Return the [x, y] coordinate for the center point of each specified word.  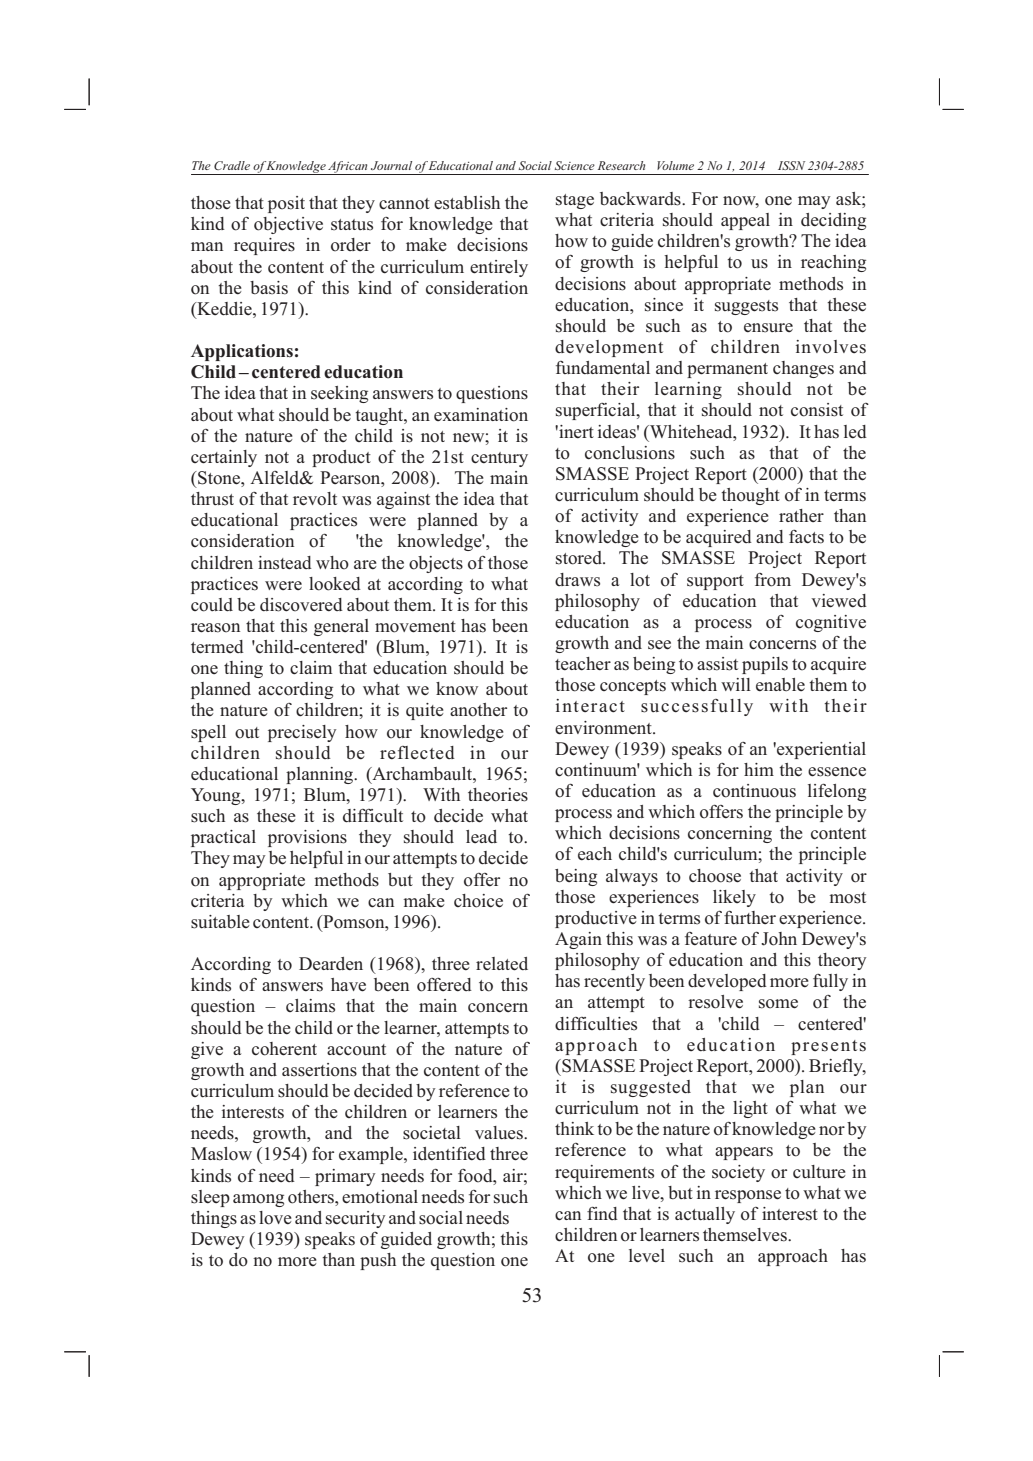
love [275, 1218]
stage [575, 201]
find [602, 1213]
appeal [745, 221]
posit [286, 204]
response [748, 1196]
